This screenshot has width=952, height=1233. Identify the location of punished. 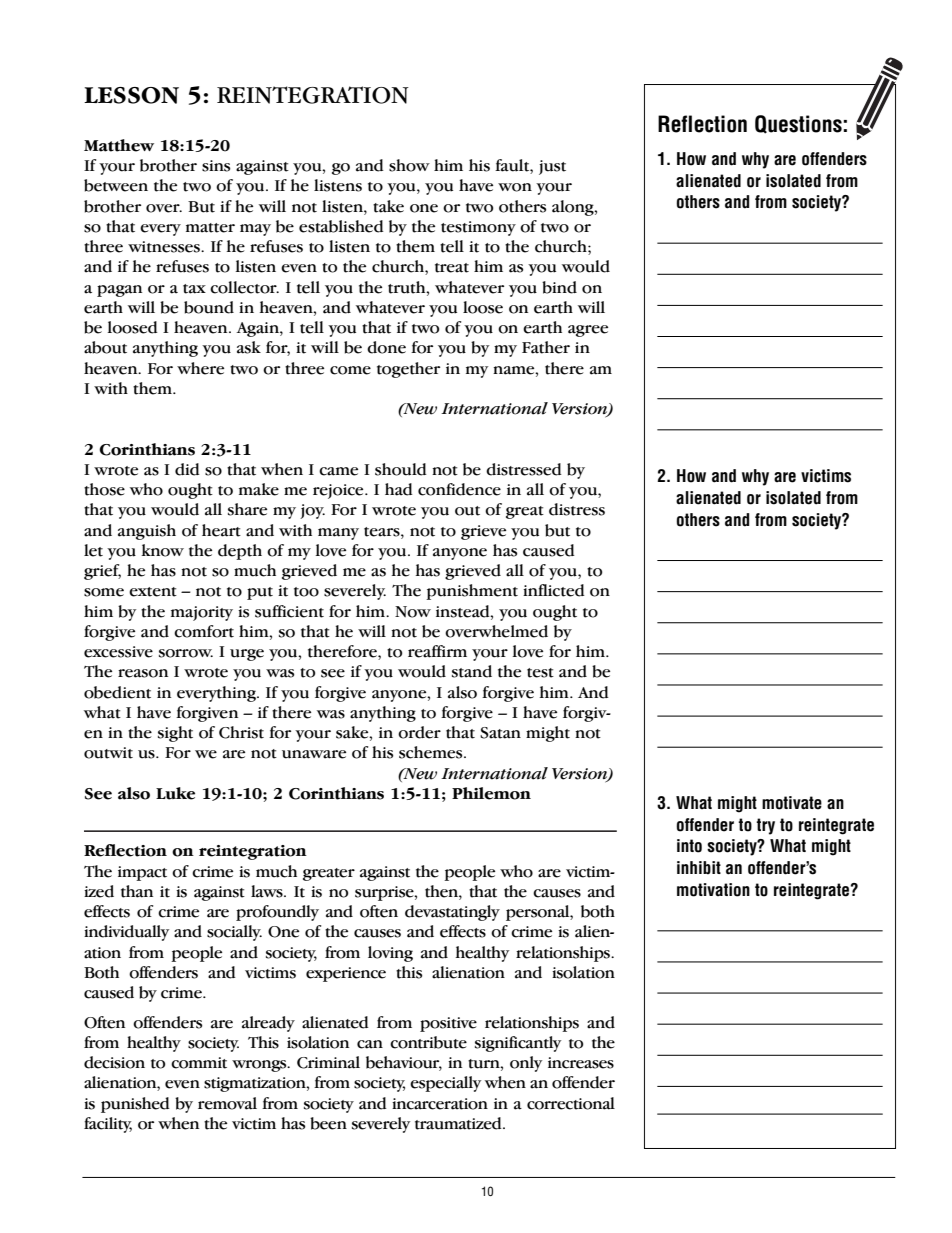
(135, 1105).
